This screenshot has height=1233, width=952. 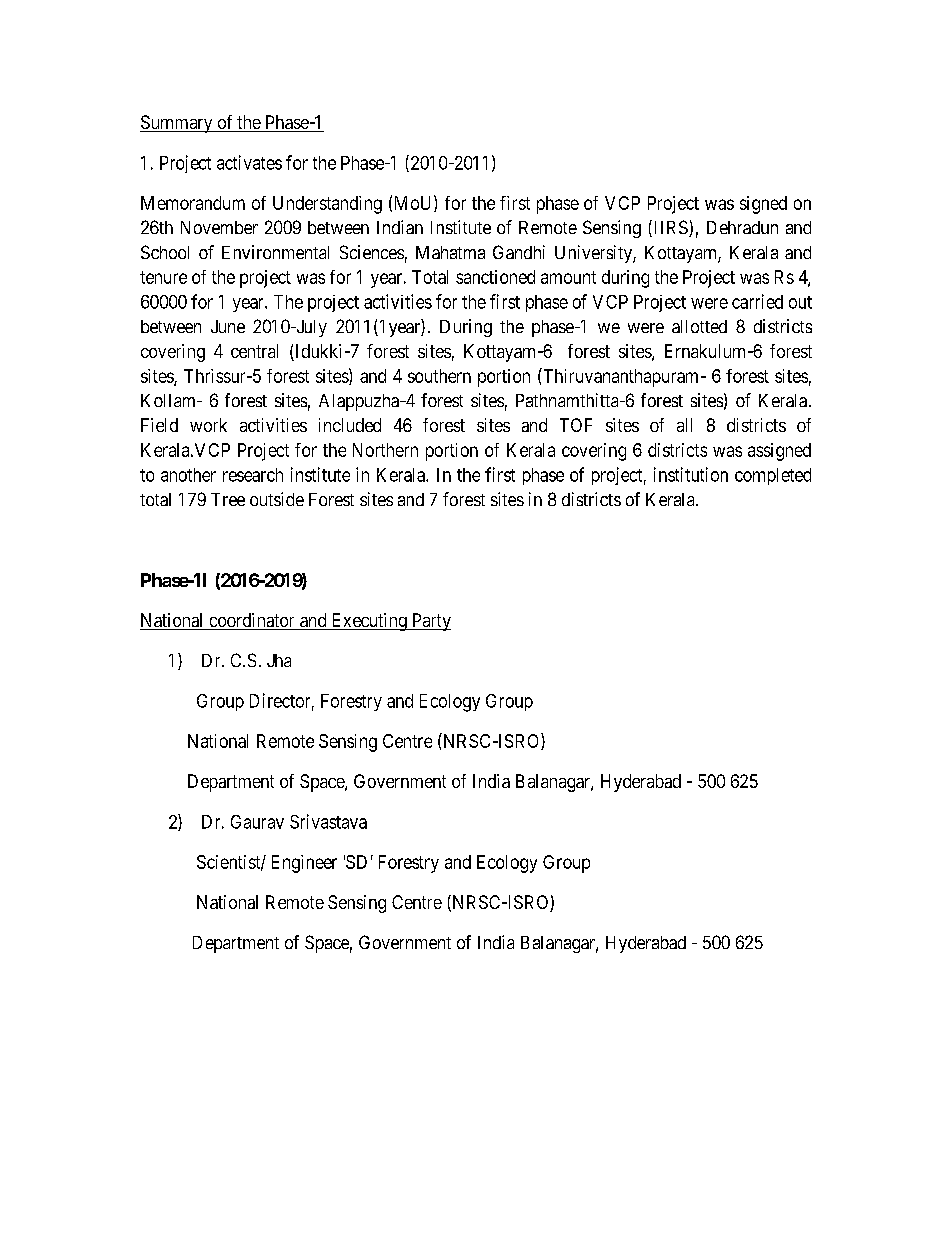 What do you see at coordinates (327, 205) in the screenshot?
I see `Understanding` at bounding box center [327, 205].
